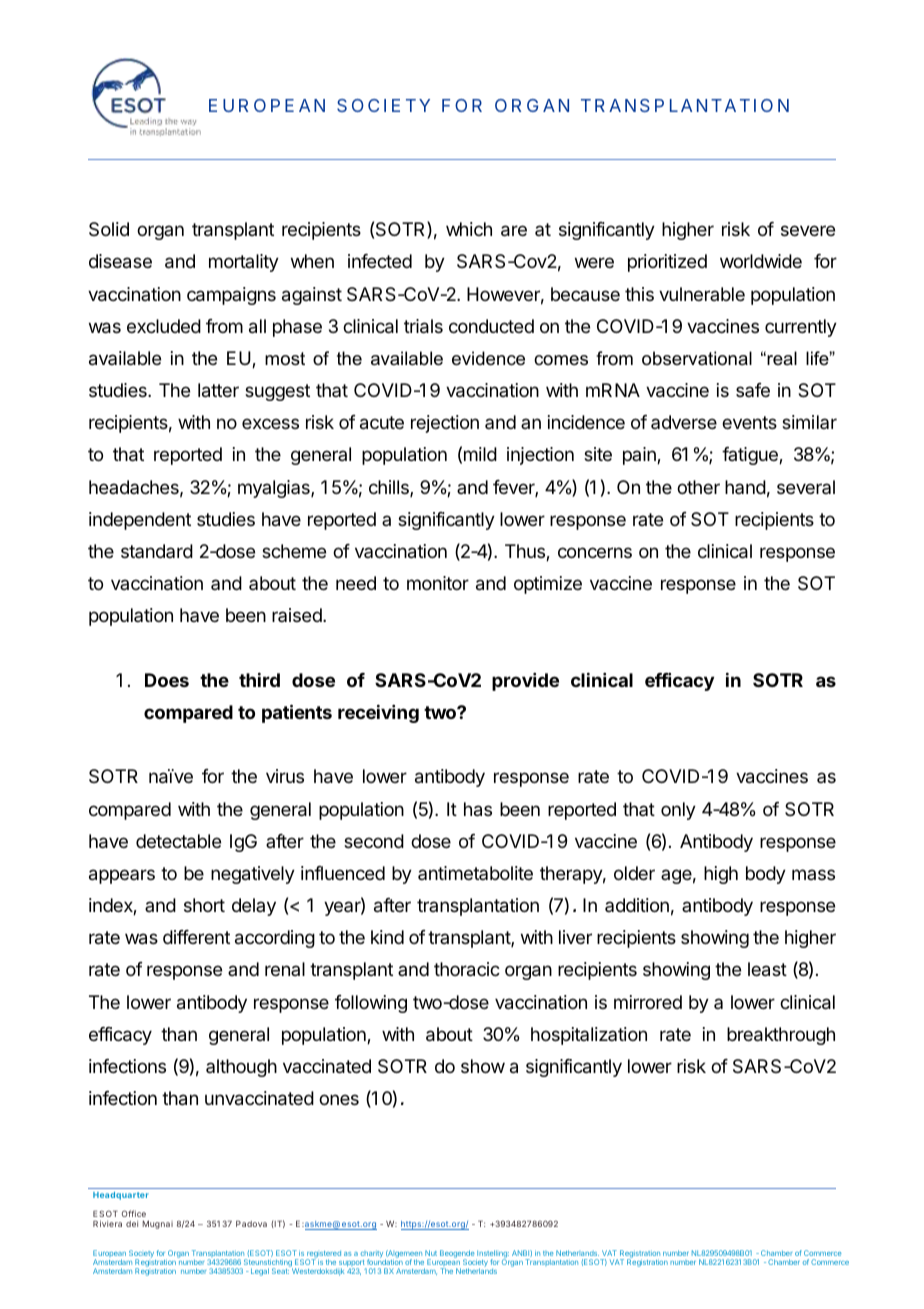 This screenshot has width=924, height=1309. Describe the element at coordinates (678, 811) in the screenshot. I see `only` at that location.
